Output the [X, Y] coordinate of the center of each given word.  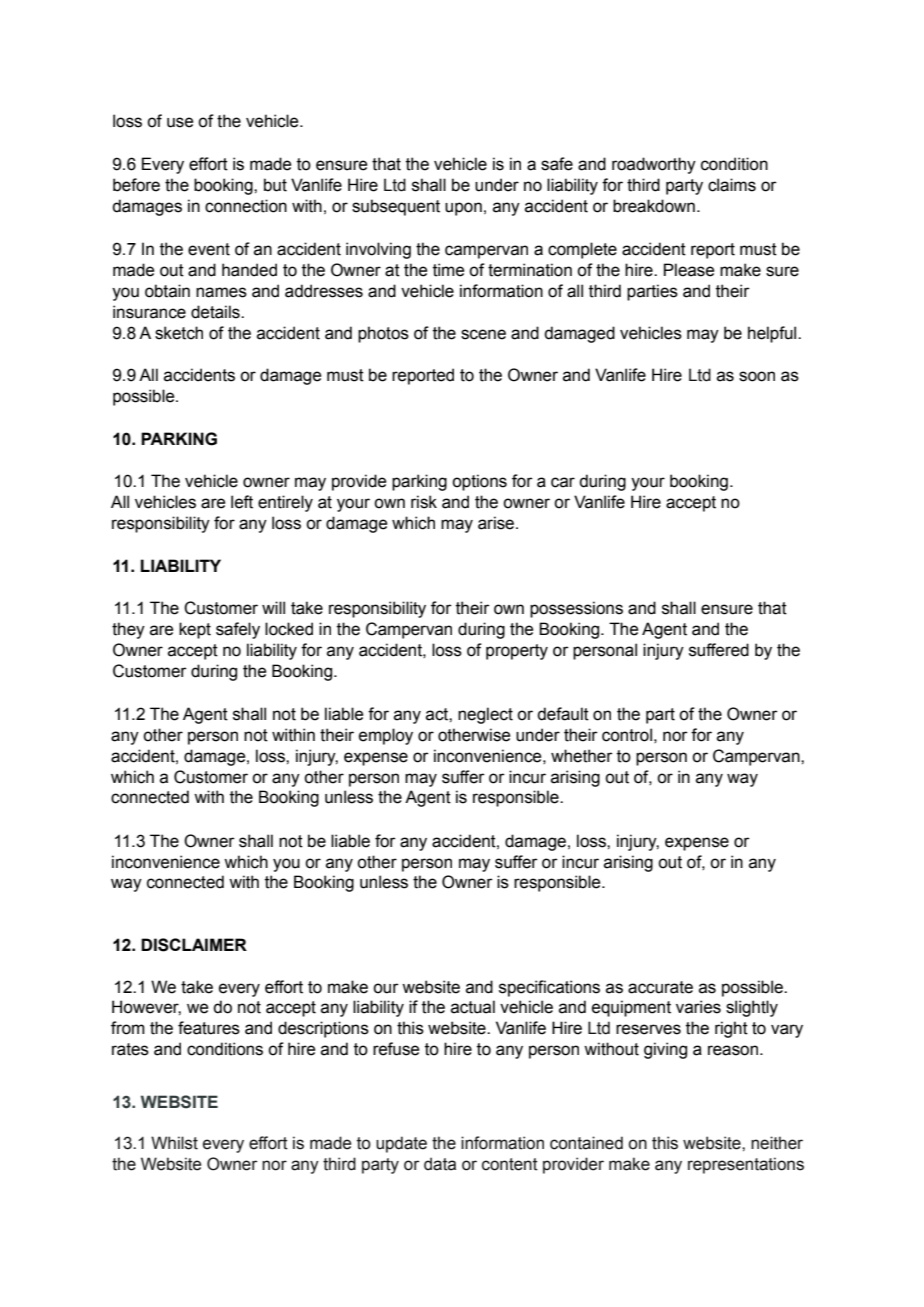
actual [473, 1007]
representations [746, 1165]
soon [757, 376]
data [440, 1164]
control [627, 735]
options [479, 482]
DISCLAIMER [194, 945]
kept [195, 630]
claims [732, 185]
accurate [660, 987]
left [242, 502]
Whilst [174, 1143]
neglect [485, 715]
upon [463, 209]
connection [246, 206]
